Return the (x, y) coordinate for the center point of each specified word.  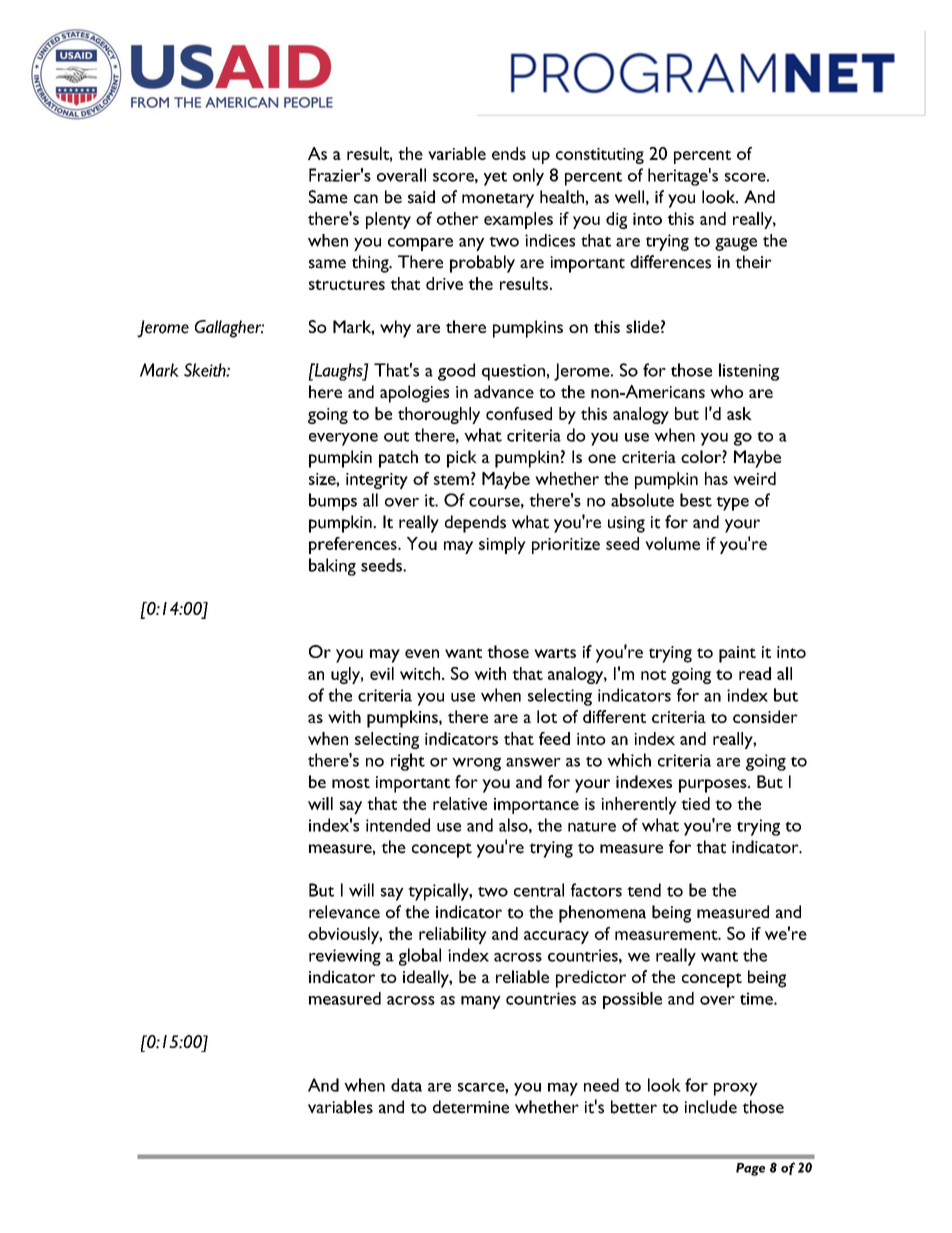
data (406, 1085)
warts (555, 653)
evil (382, 673)
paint (737, 654)
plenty (388, 220)
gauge (736, 244)
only (528, 177)
